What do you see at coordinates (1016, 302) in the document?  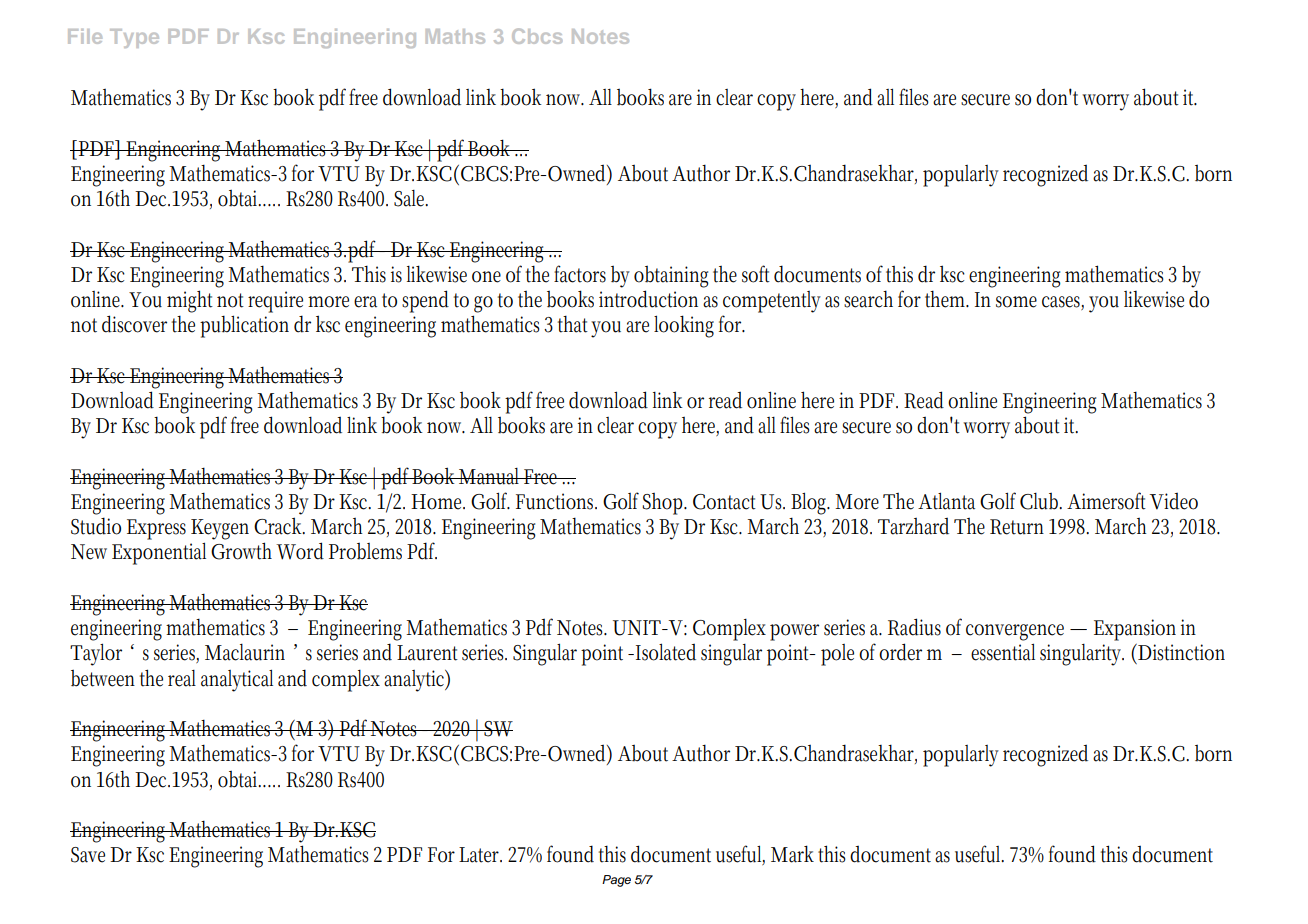 I see `some` at bounding box center [1016, 302].
